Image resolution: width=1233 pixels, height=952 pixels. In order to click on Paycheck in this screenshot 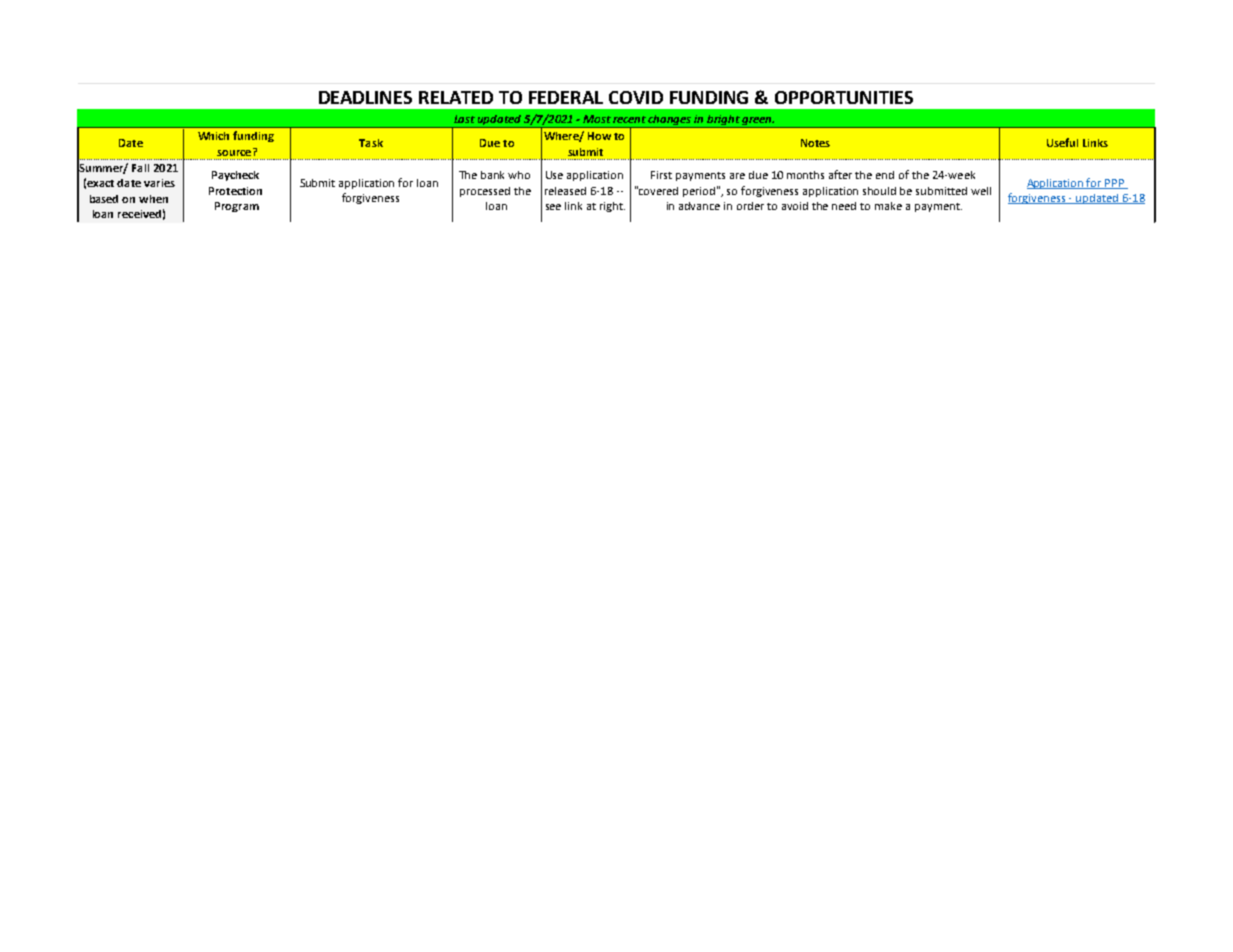, I will do `click(235, 176)`.
